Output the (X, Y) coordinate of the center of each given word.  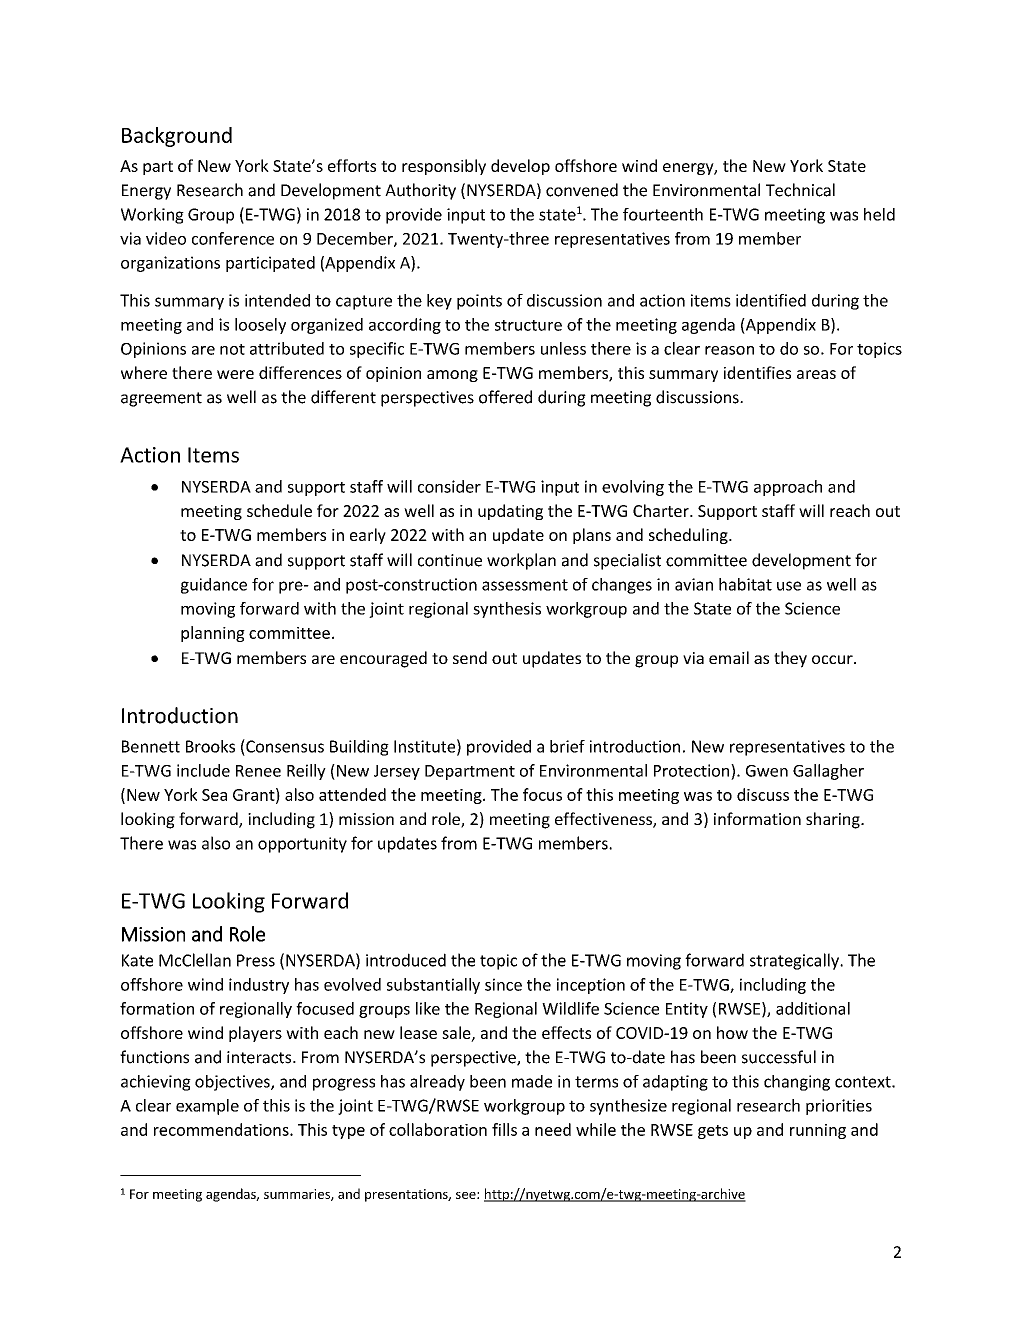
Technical (800, 190)
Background (177, 137)
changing (797, 1083)
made (532, 1081)
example (207, 1107)
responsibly (444, 167)
